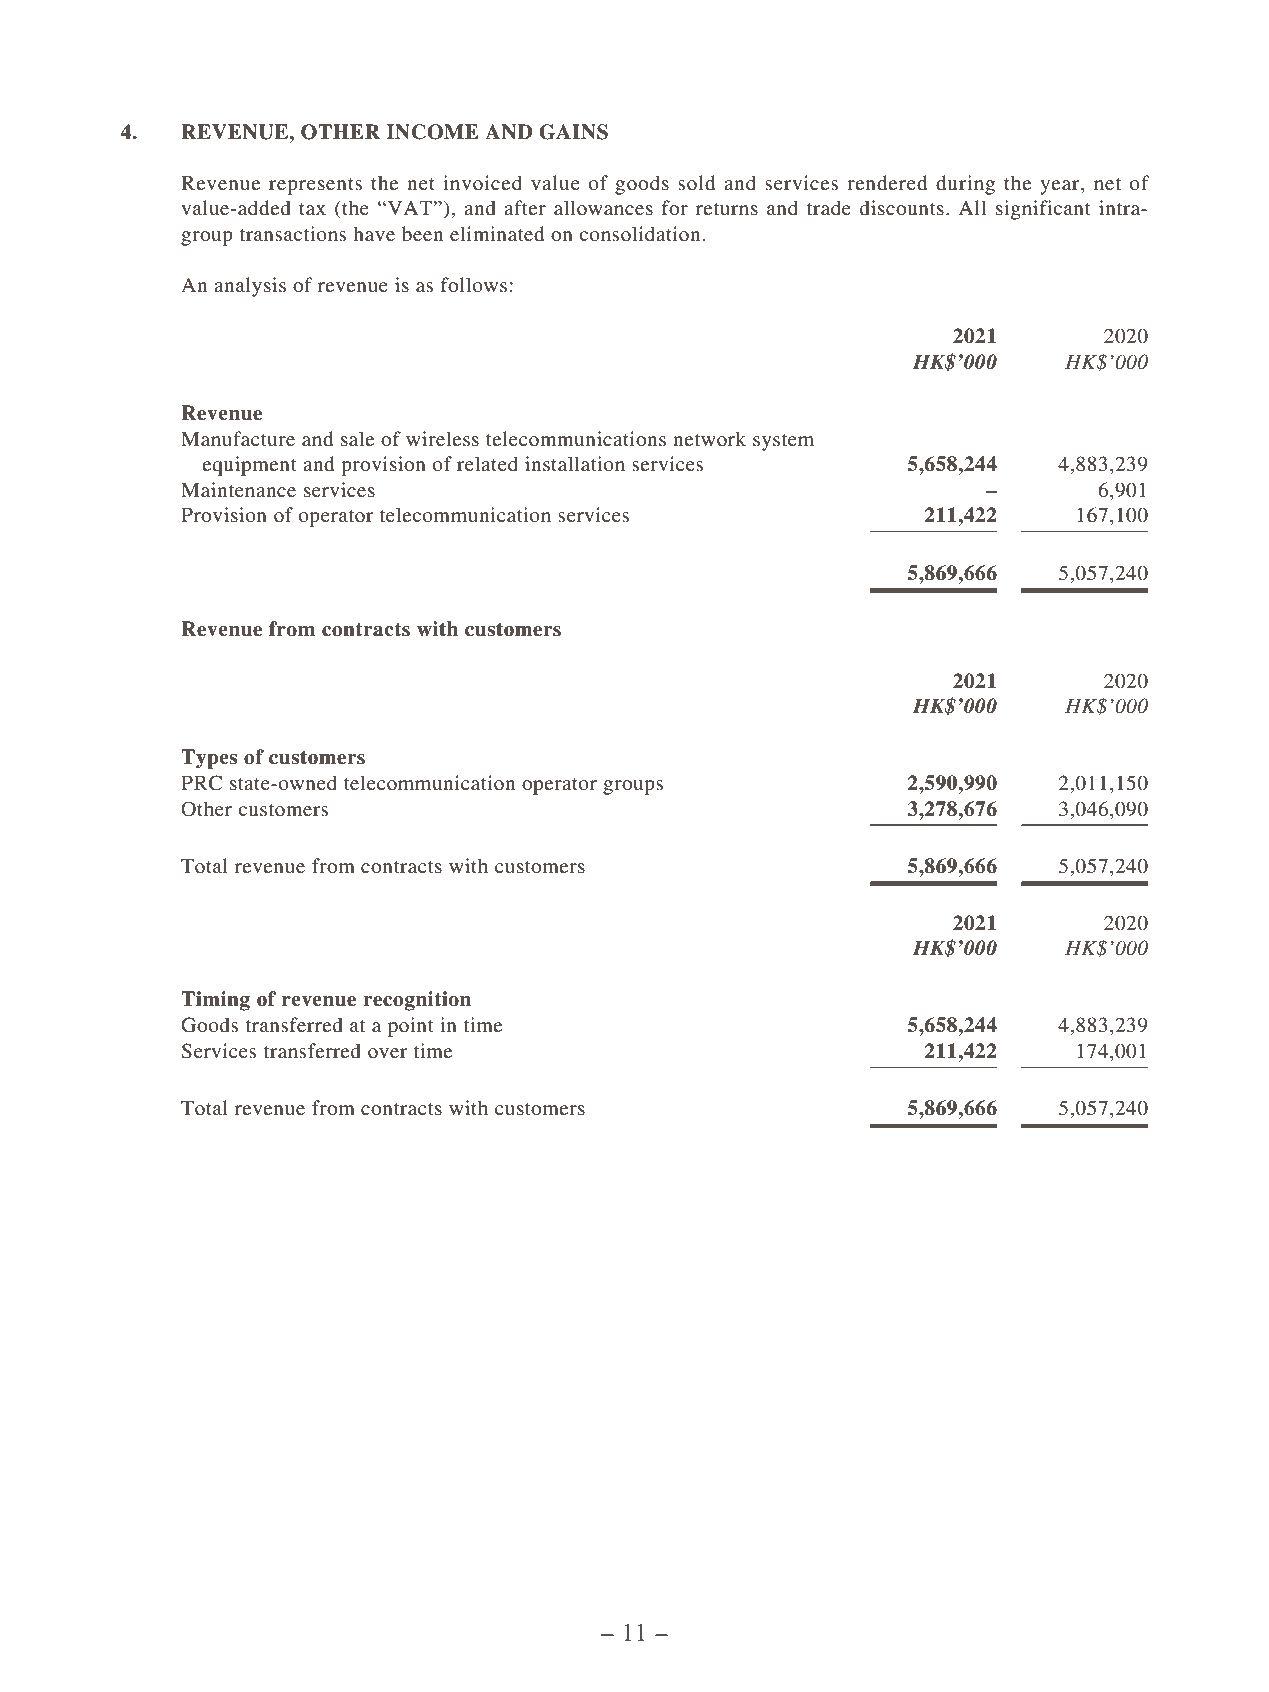 The image size is (1269, 1692). Describe the element at coordinates (575, 463) in the page. I see `installation` at that location.
